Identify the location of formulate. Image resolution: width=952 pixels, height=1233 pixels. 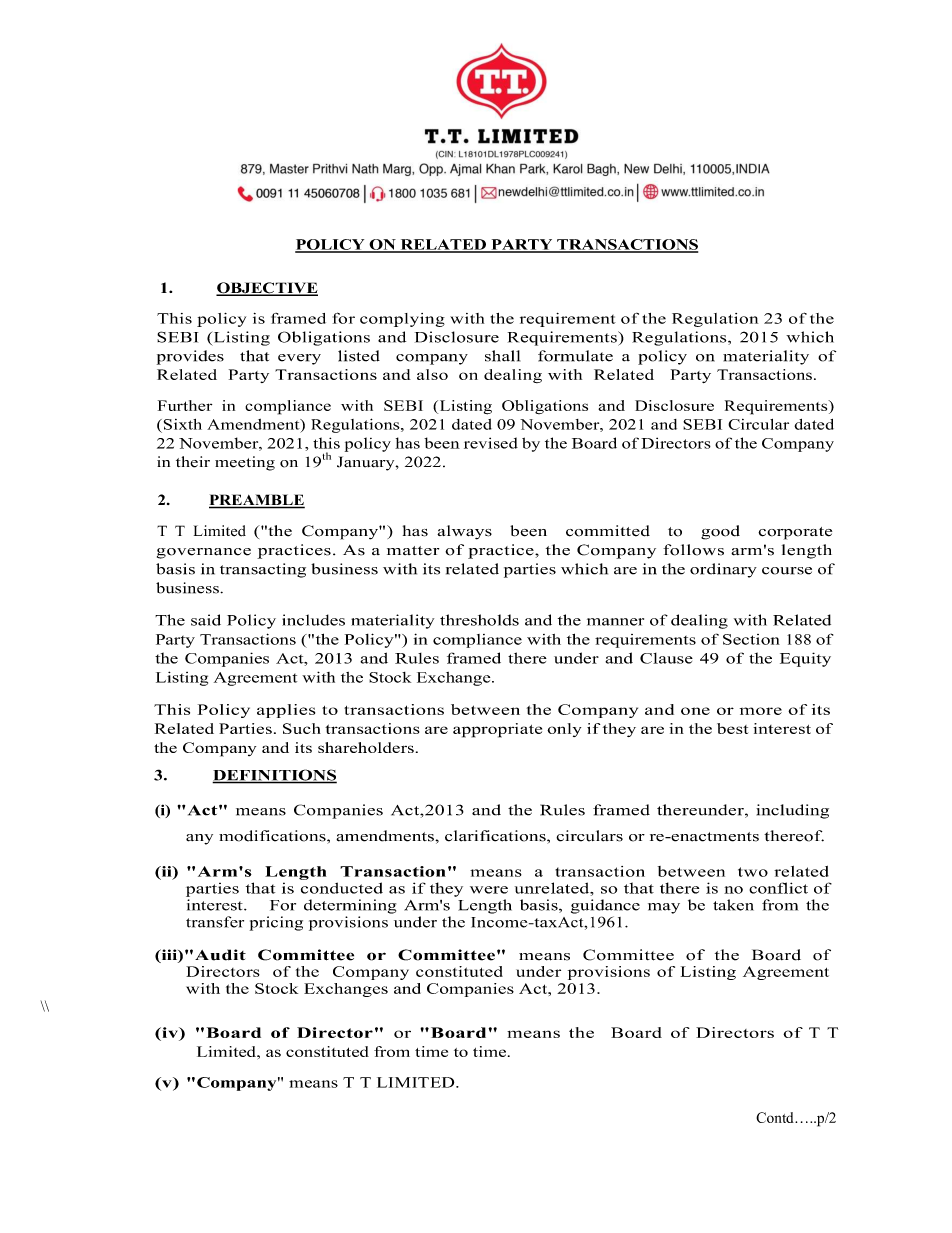
(575, 356).
